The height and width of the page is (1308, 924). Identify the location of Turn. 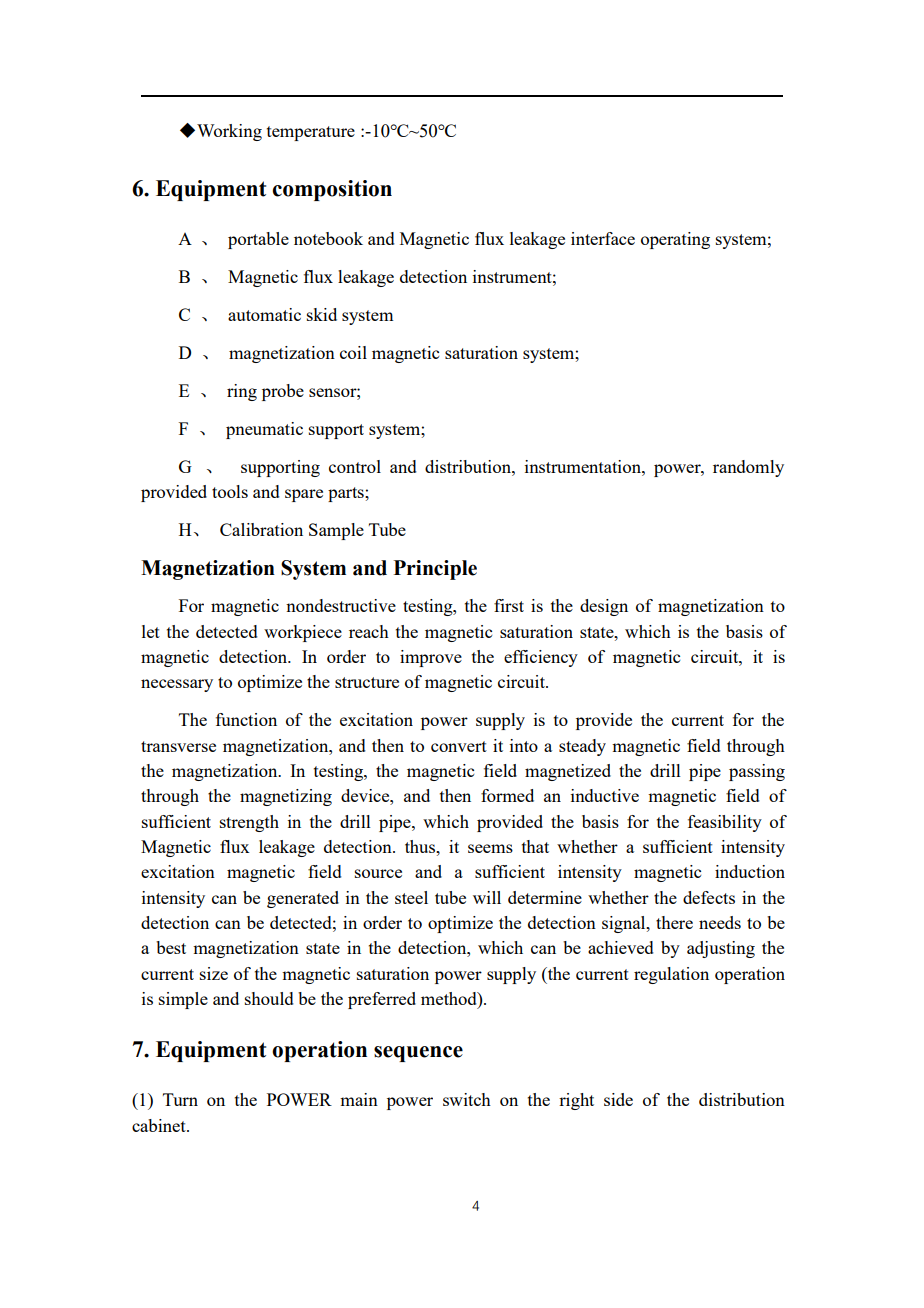
(180, 1099).
